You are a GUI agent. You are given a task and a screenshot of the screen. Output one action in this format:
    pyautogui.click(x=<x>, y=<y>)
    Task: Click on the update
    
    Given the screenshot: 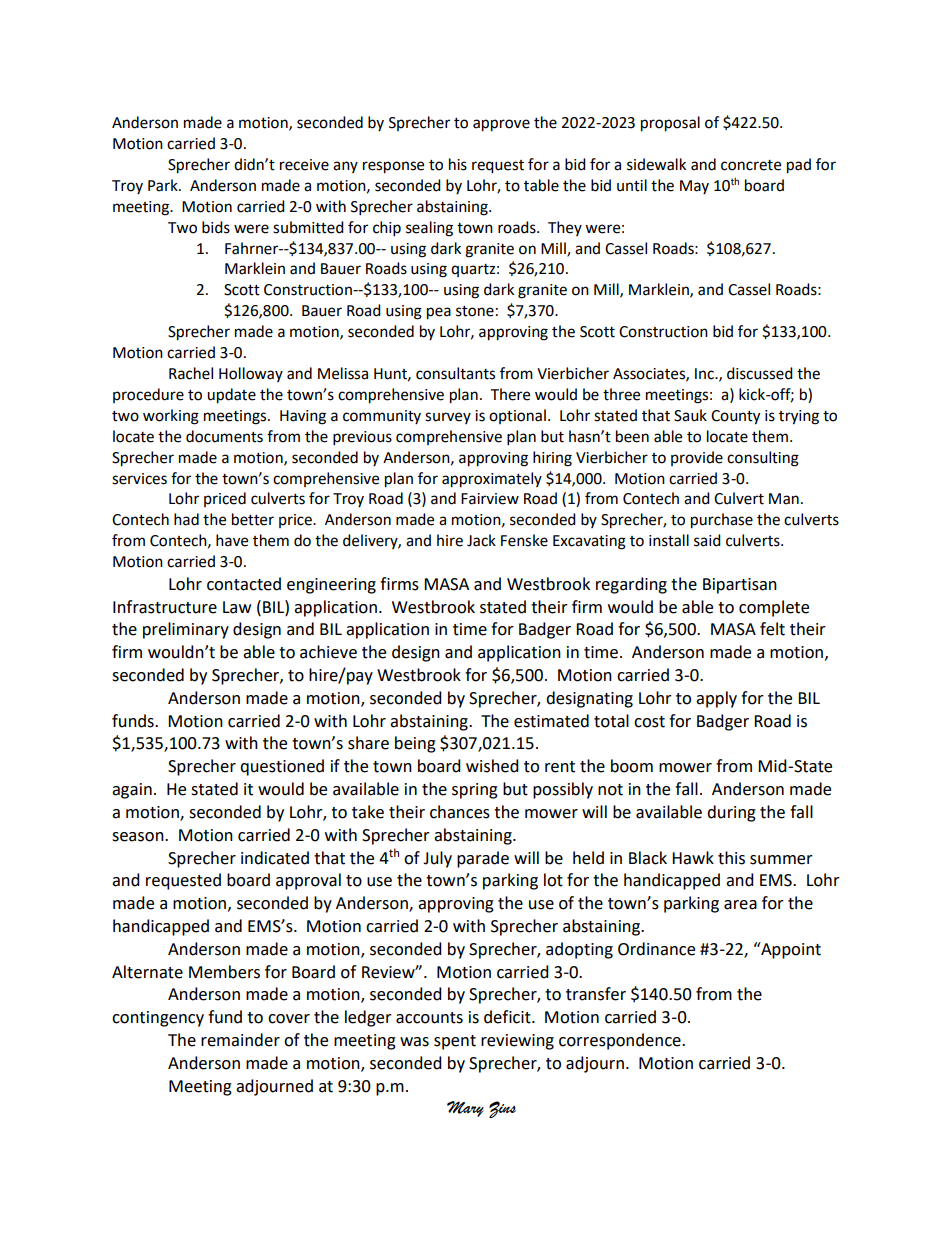 What is the action you would take?
    pyautogui.click(x=231, y=396)
